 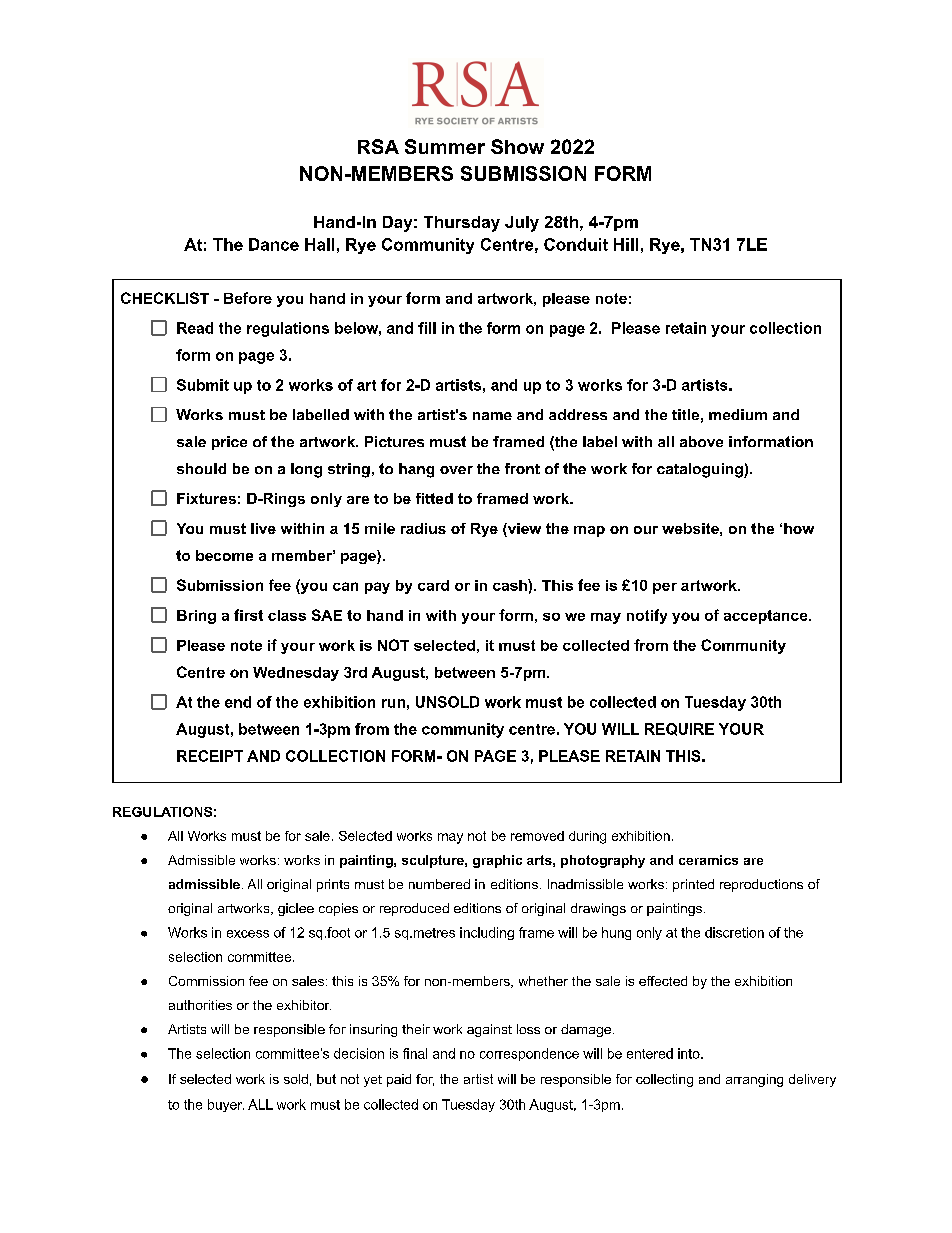 What do you see at coordinates (415, 1053) in the document?
I see `final` at bounding box center [415, 1053].
